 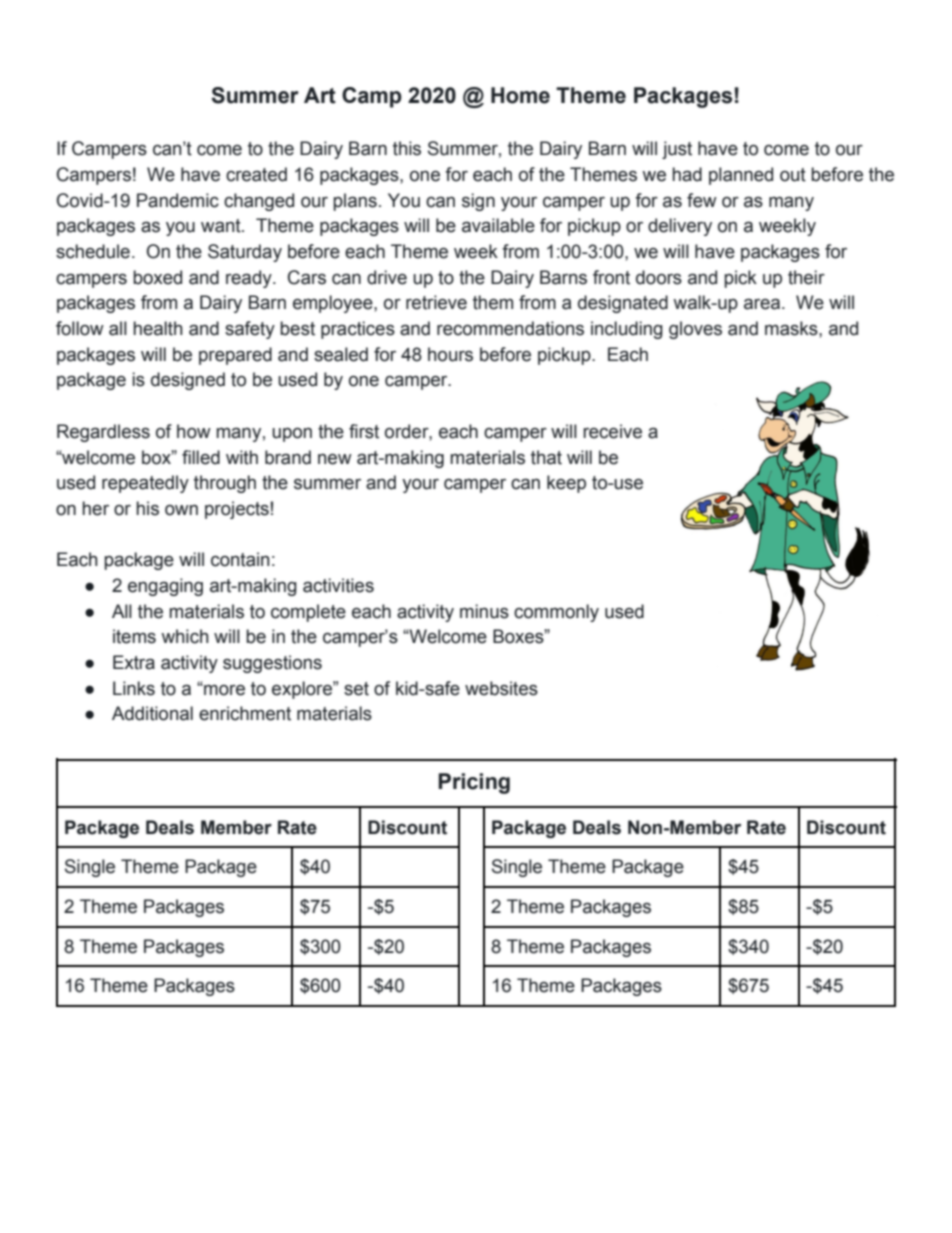 What do you see at coordinates (152, 713) in the page?
I see `Additional` at bounding box center [152, 713].
